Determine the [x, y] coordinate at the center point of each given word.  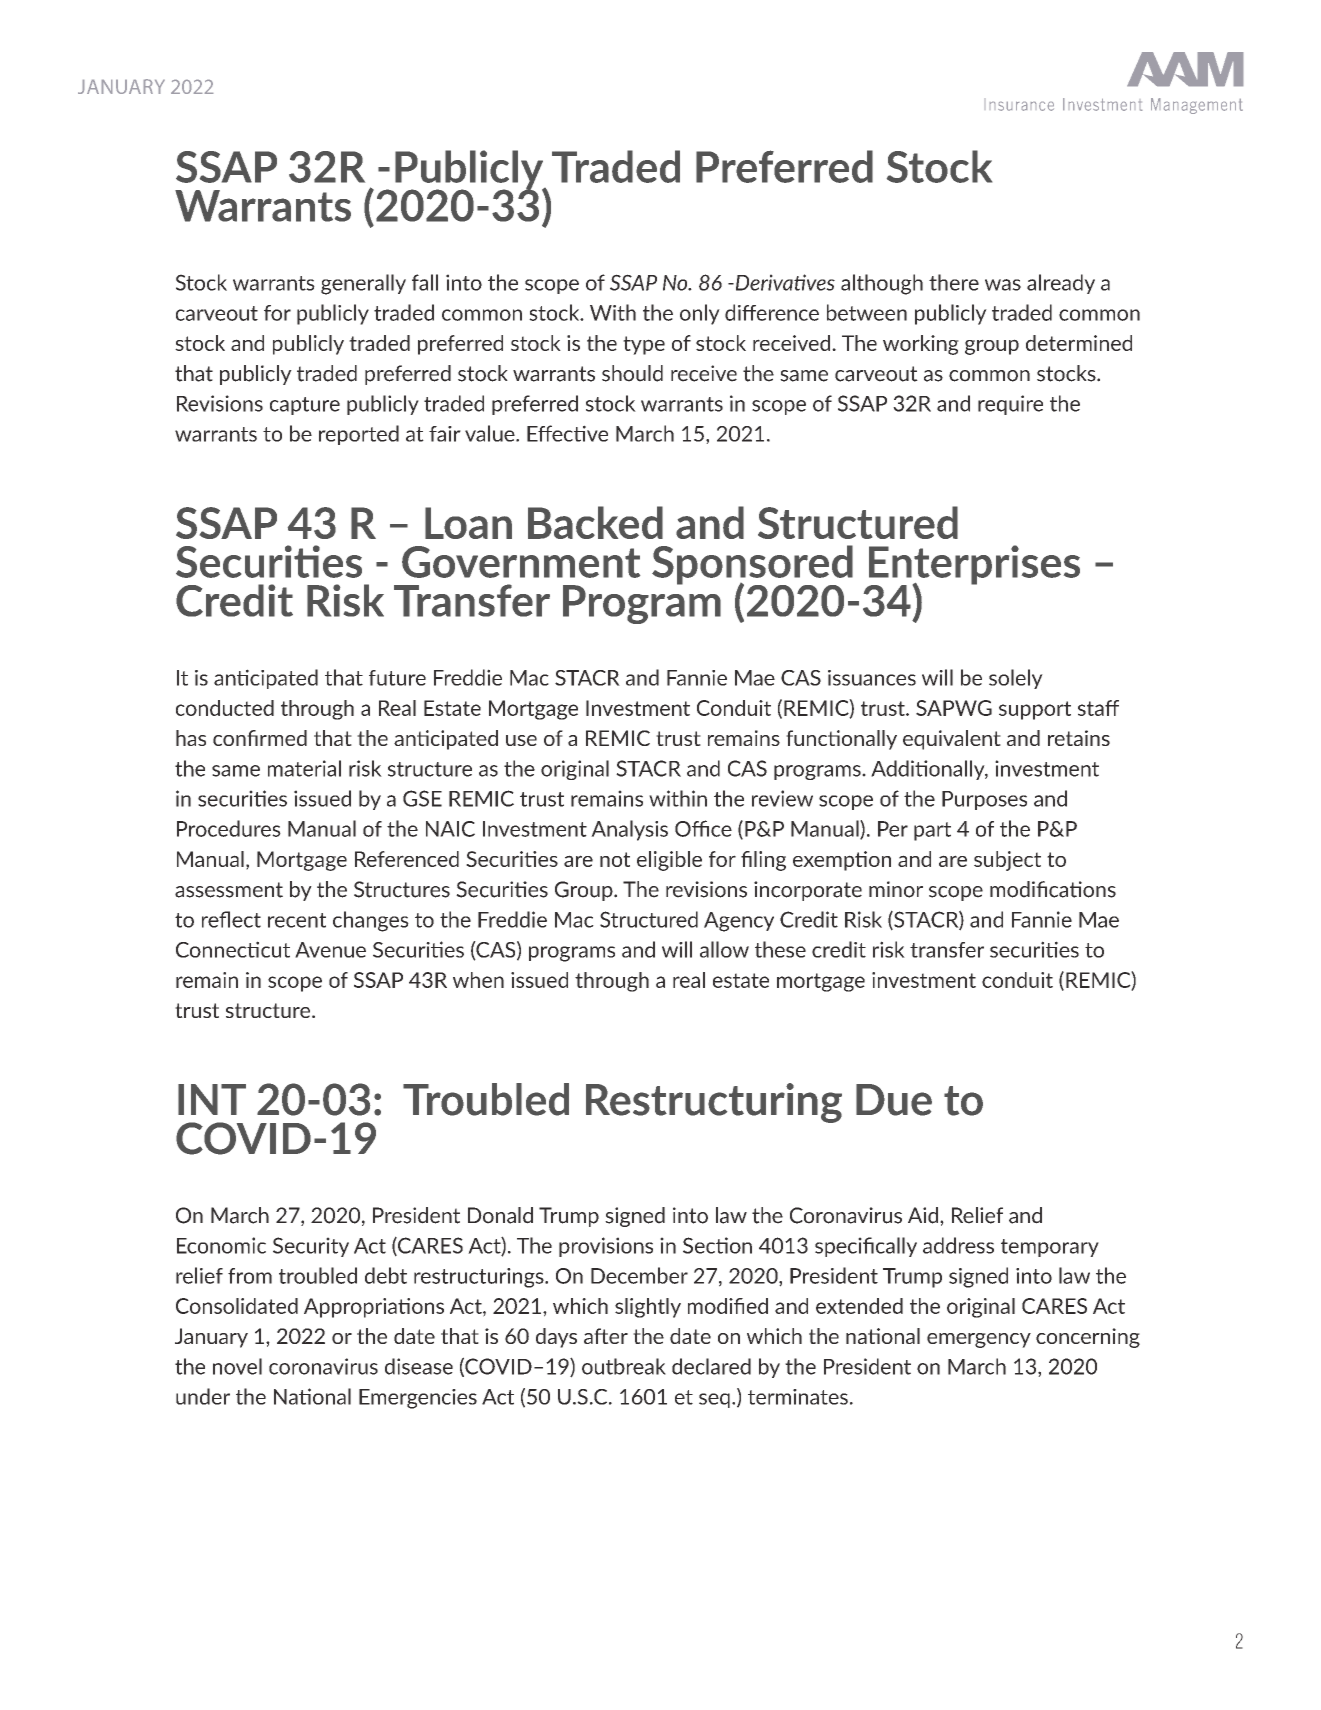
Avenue [330, 950]
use [521, 740]
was [1003, 285]
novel [237, 1366]
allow [724, 949]
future [397, 678]
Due [894, 1100]
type [644, 345]
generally [363, 284]
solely [1016, 679]
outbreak [624, 1366]
